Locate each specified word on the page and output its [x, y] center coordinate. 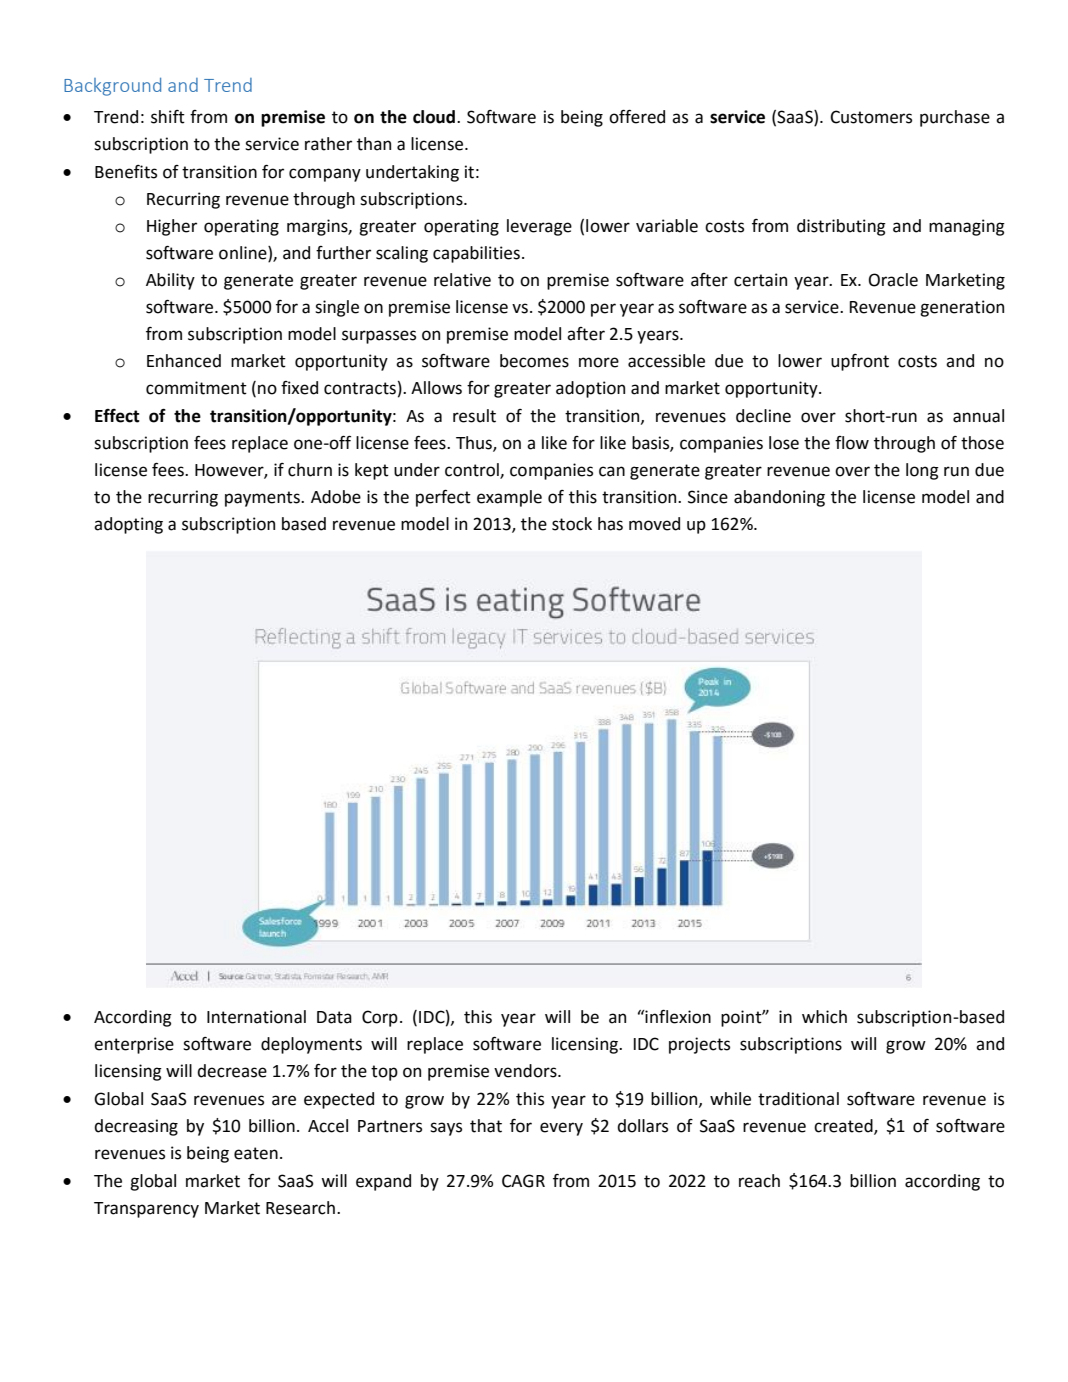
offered [637, 117]
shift [168, 117]
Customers [871, 117]
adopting [128, 525]
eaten [256, 1153]
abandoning [779, 498]
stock [572, 524]
